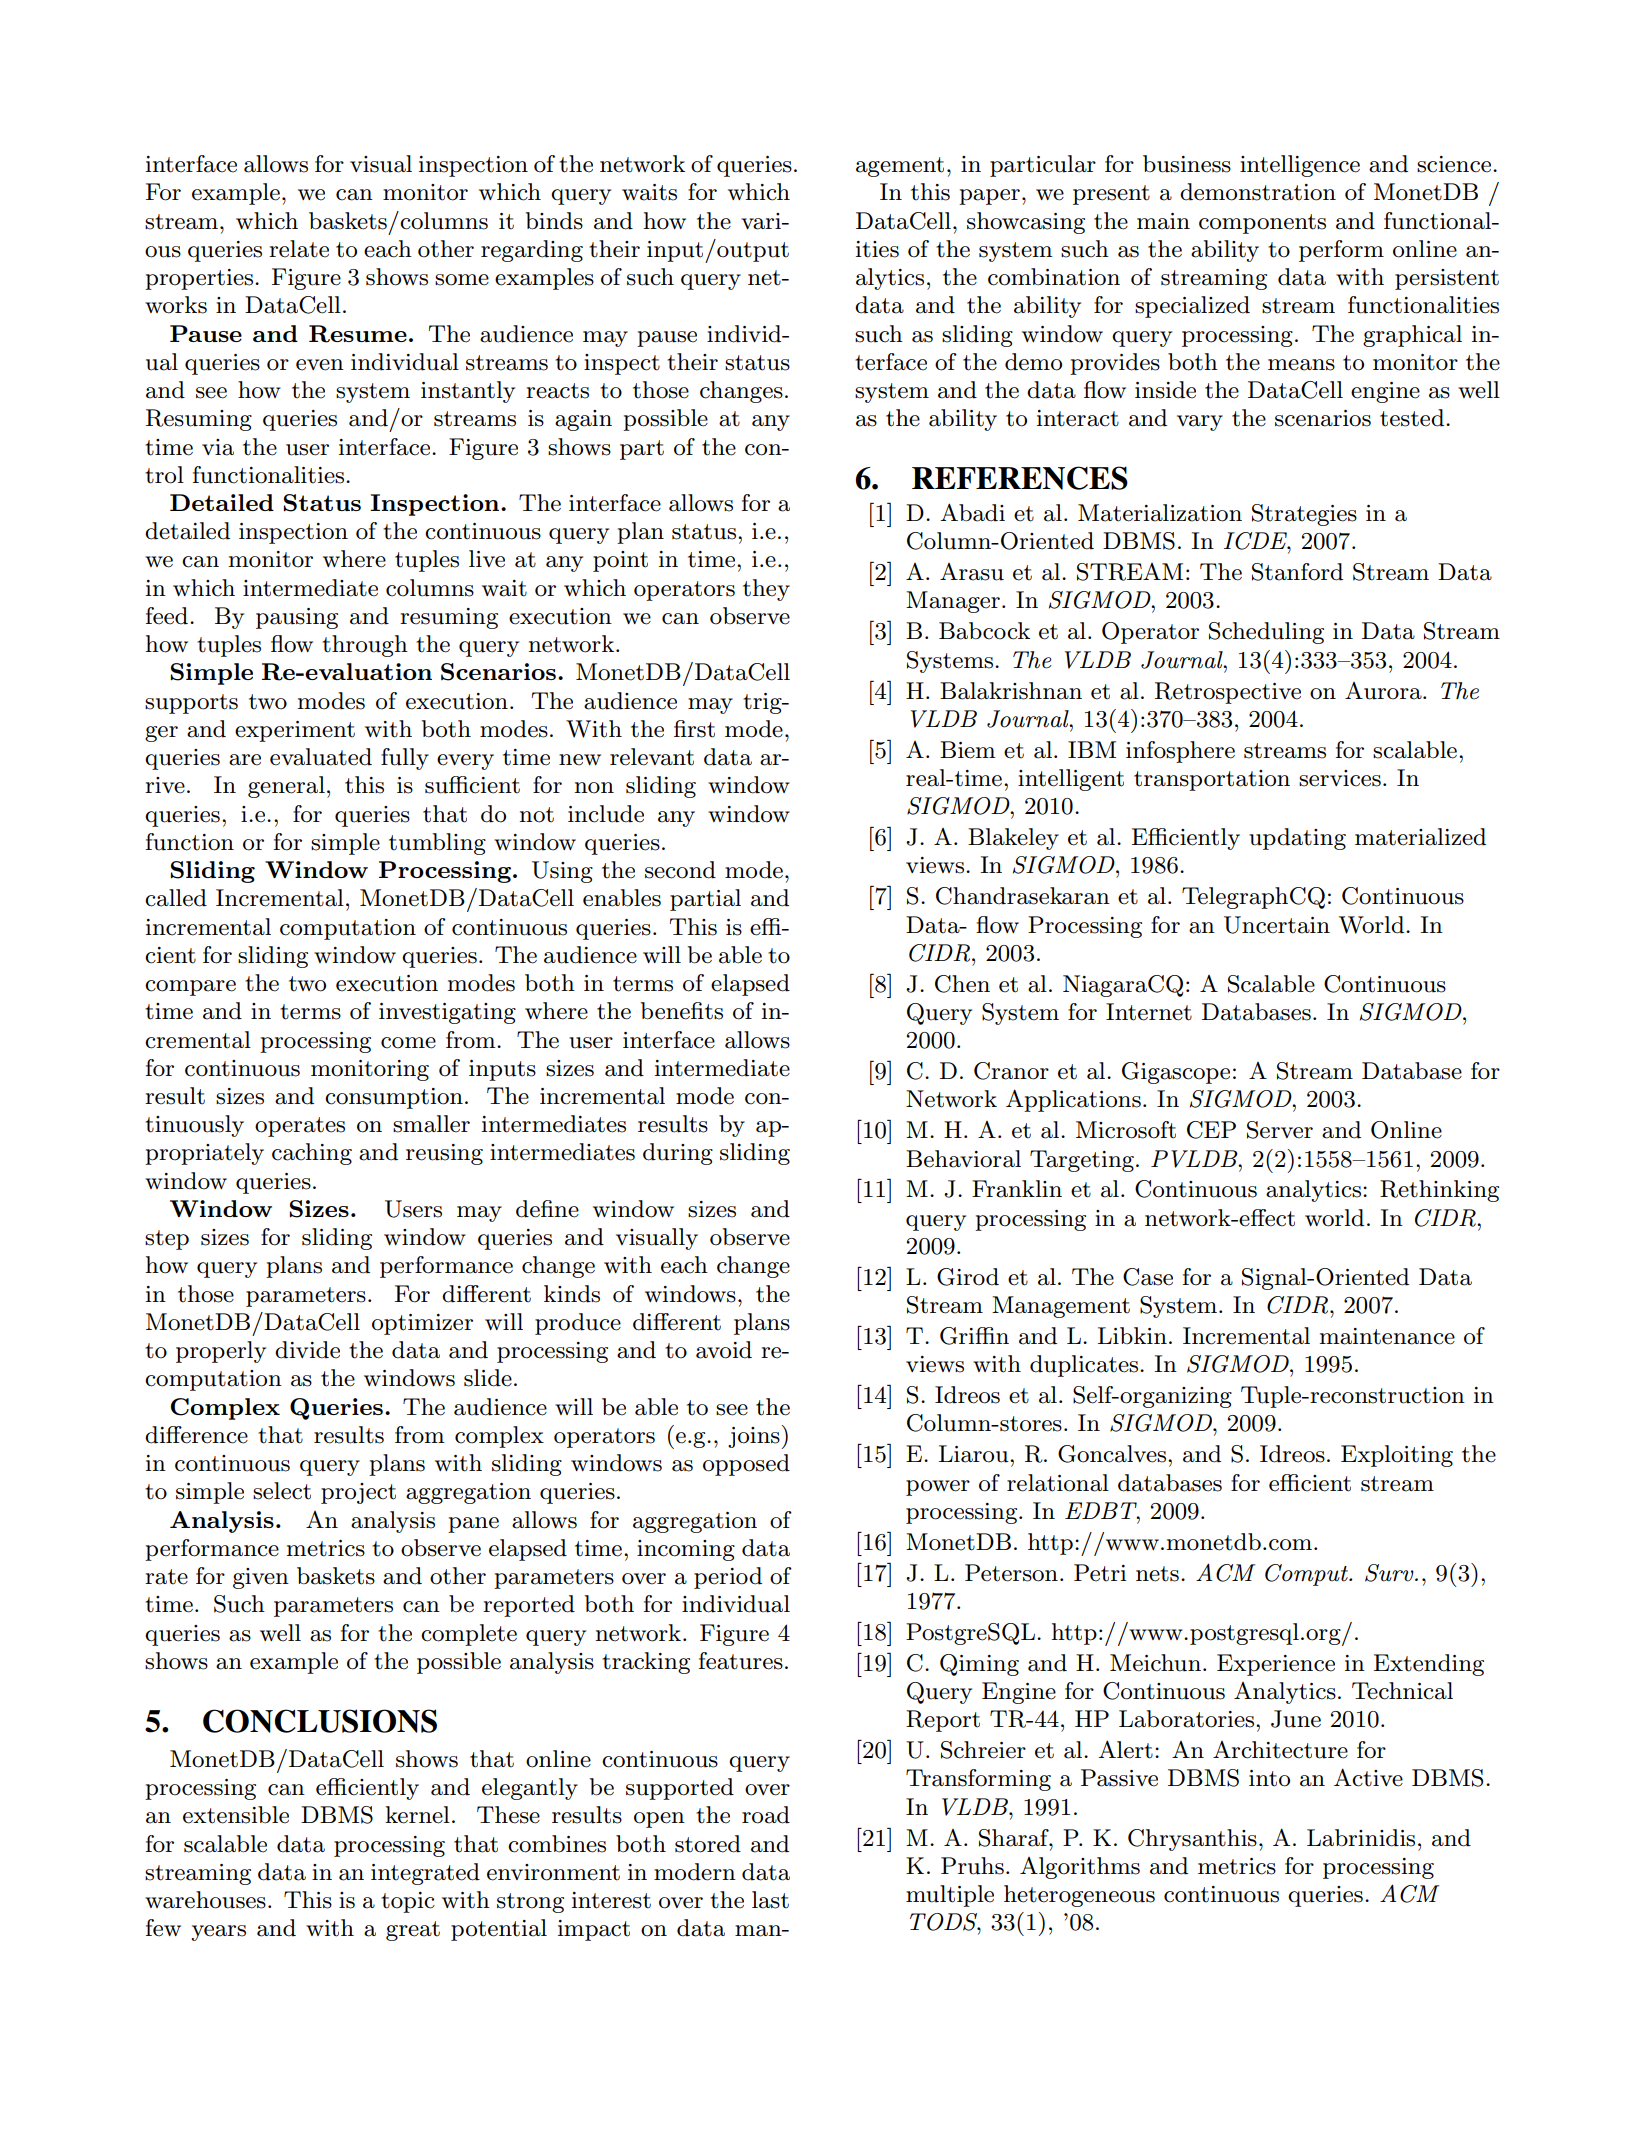 This page has height=2138, width=1652. I want to click on divide, so click(307, 1350).
